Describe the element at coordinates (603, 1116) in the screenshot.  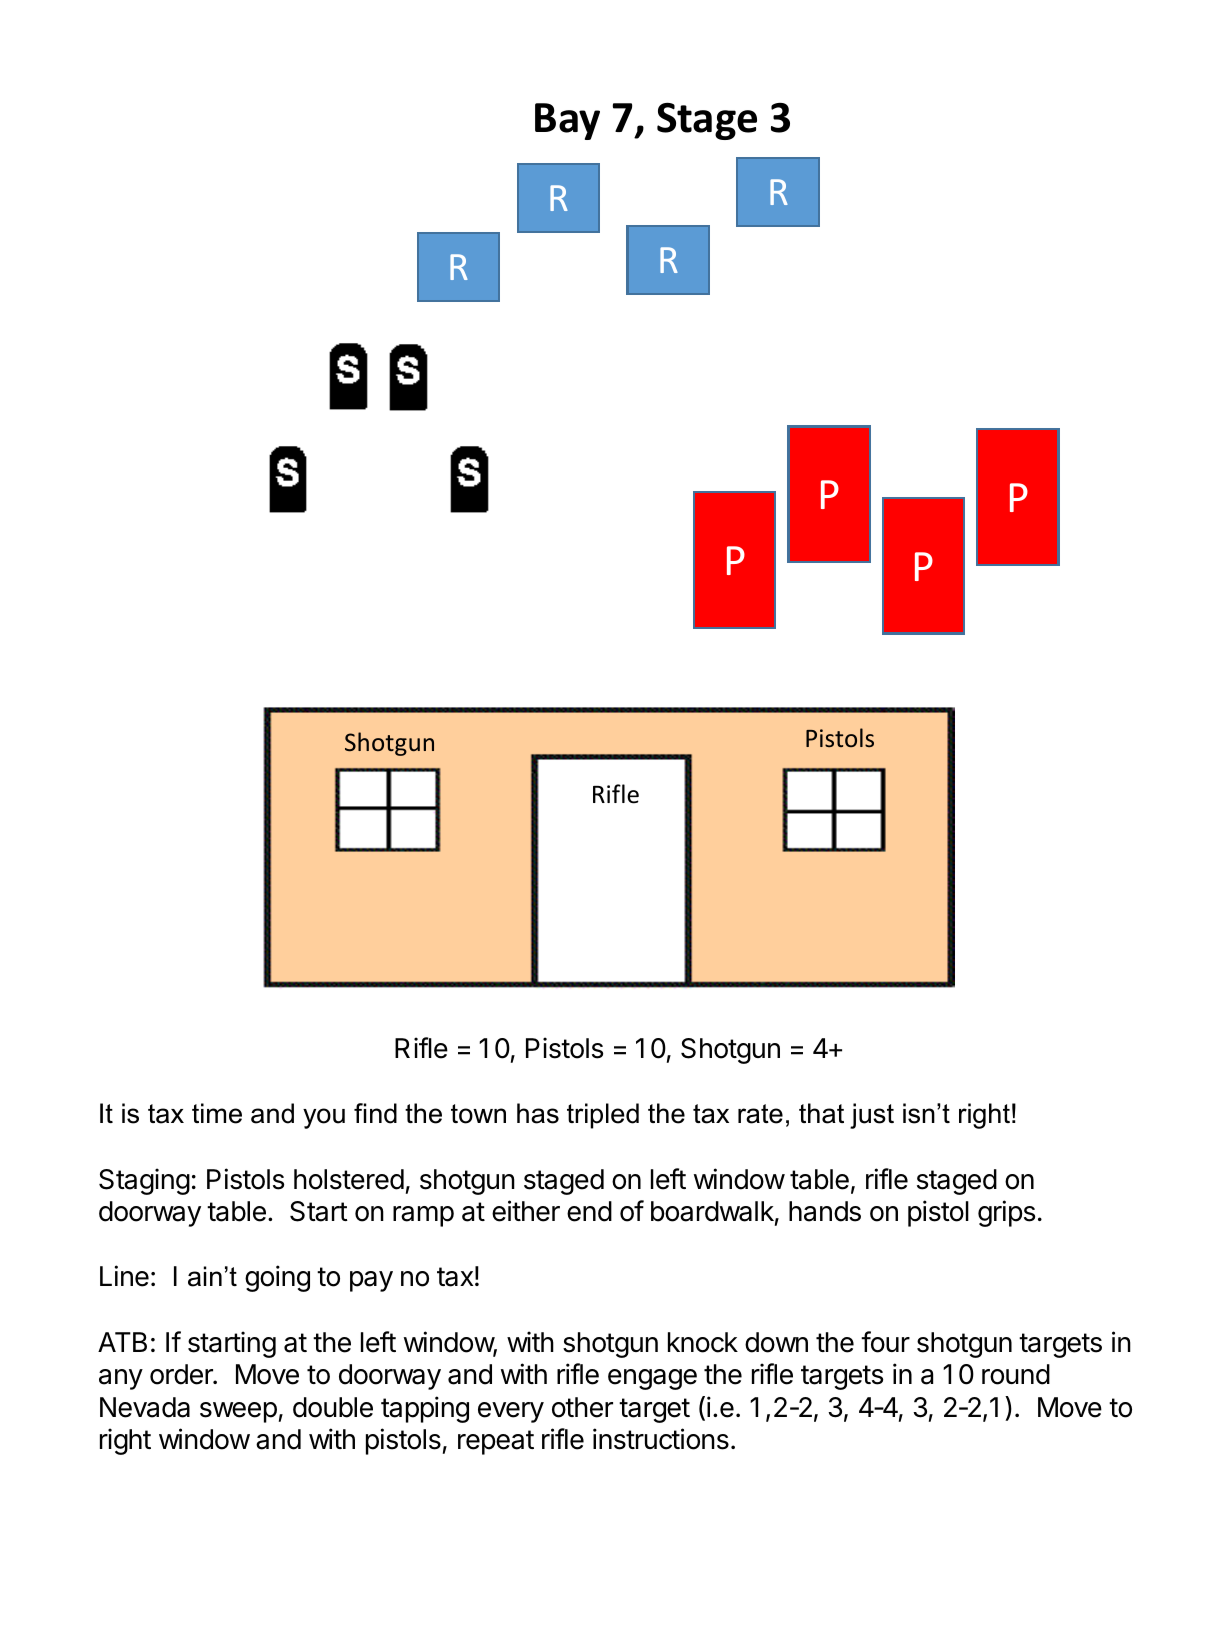
I see `tripled` at that location.
